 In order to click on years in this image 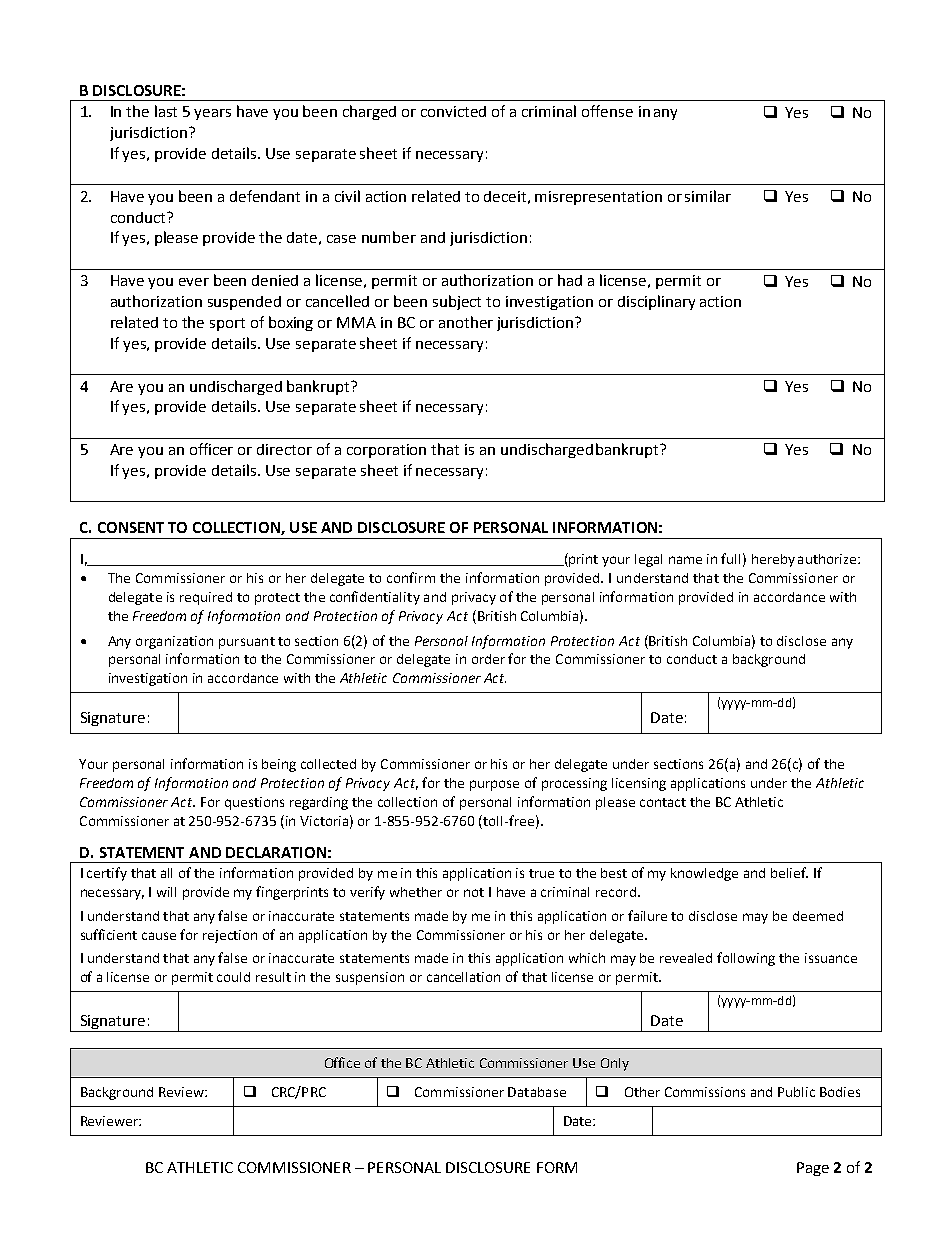, I will do `click(212, 114)`.
